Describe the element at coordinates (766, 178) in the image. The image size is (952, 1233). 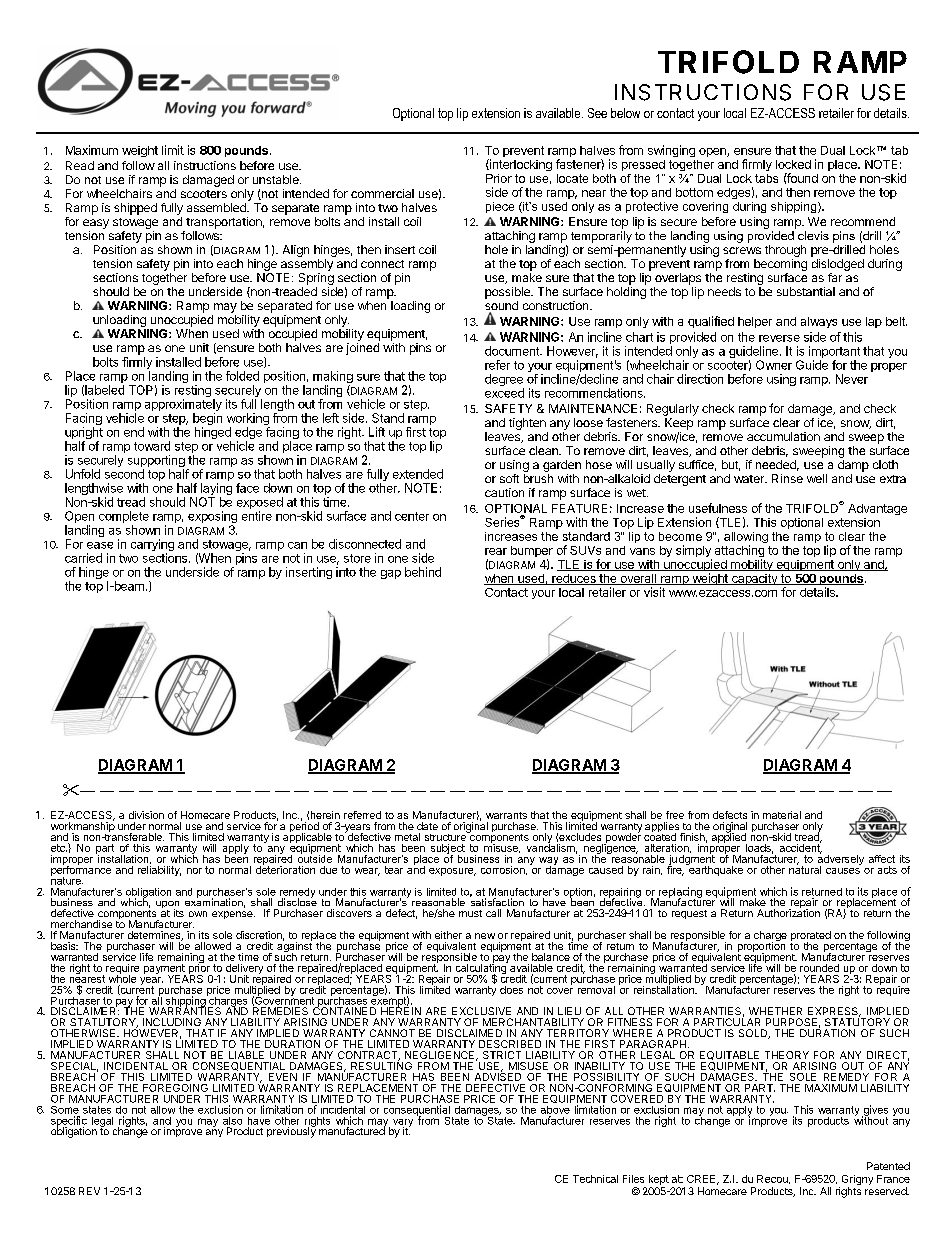
I see `tabs` at that location.
